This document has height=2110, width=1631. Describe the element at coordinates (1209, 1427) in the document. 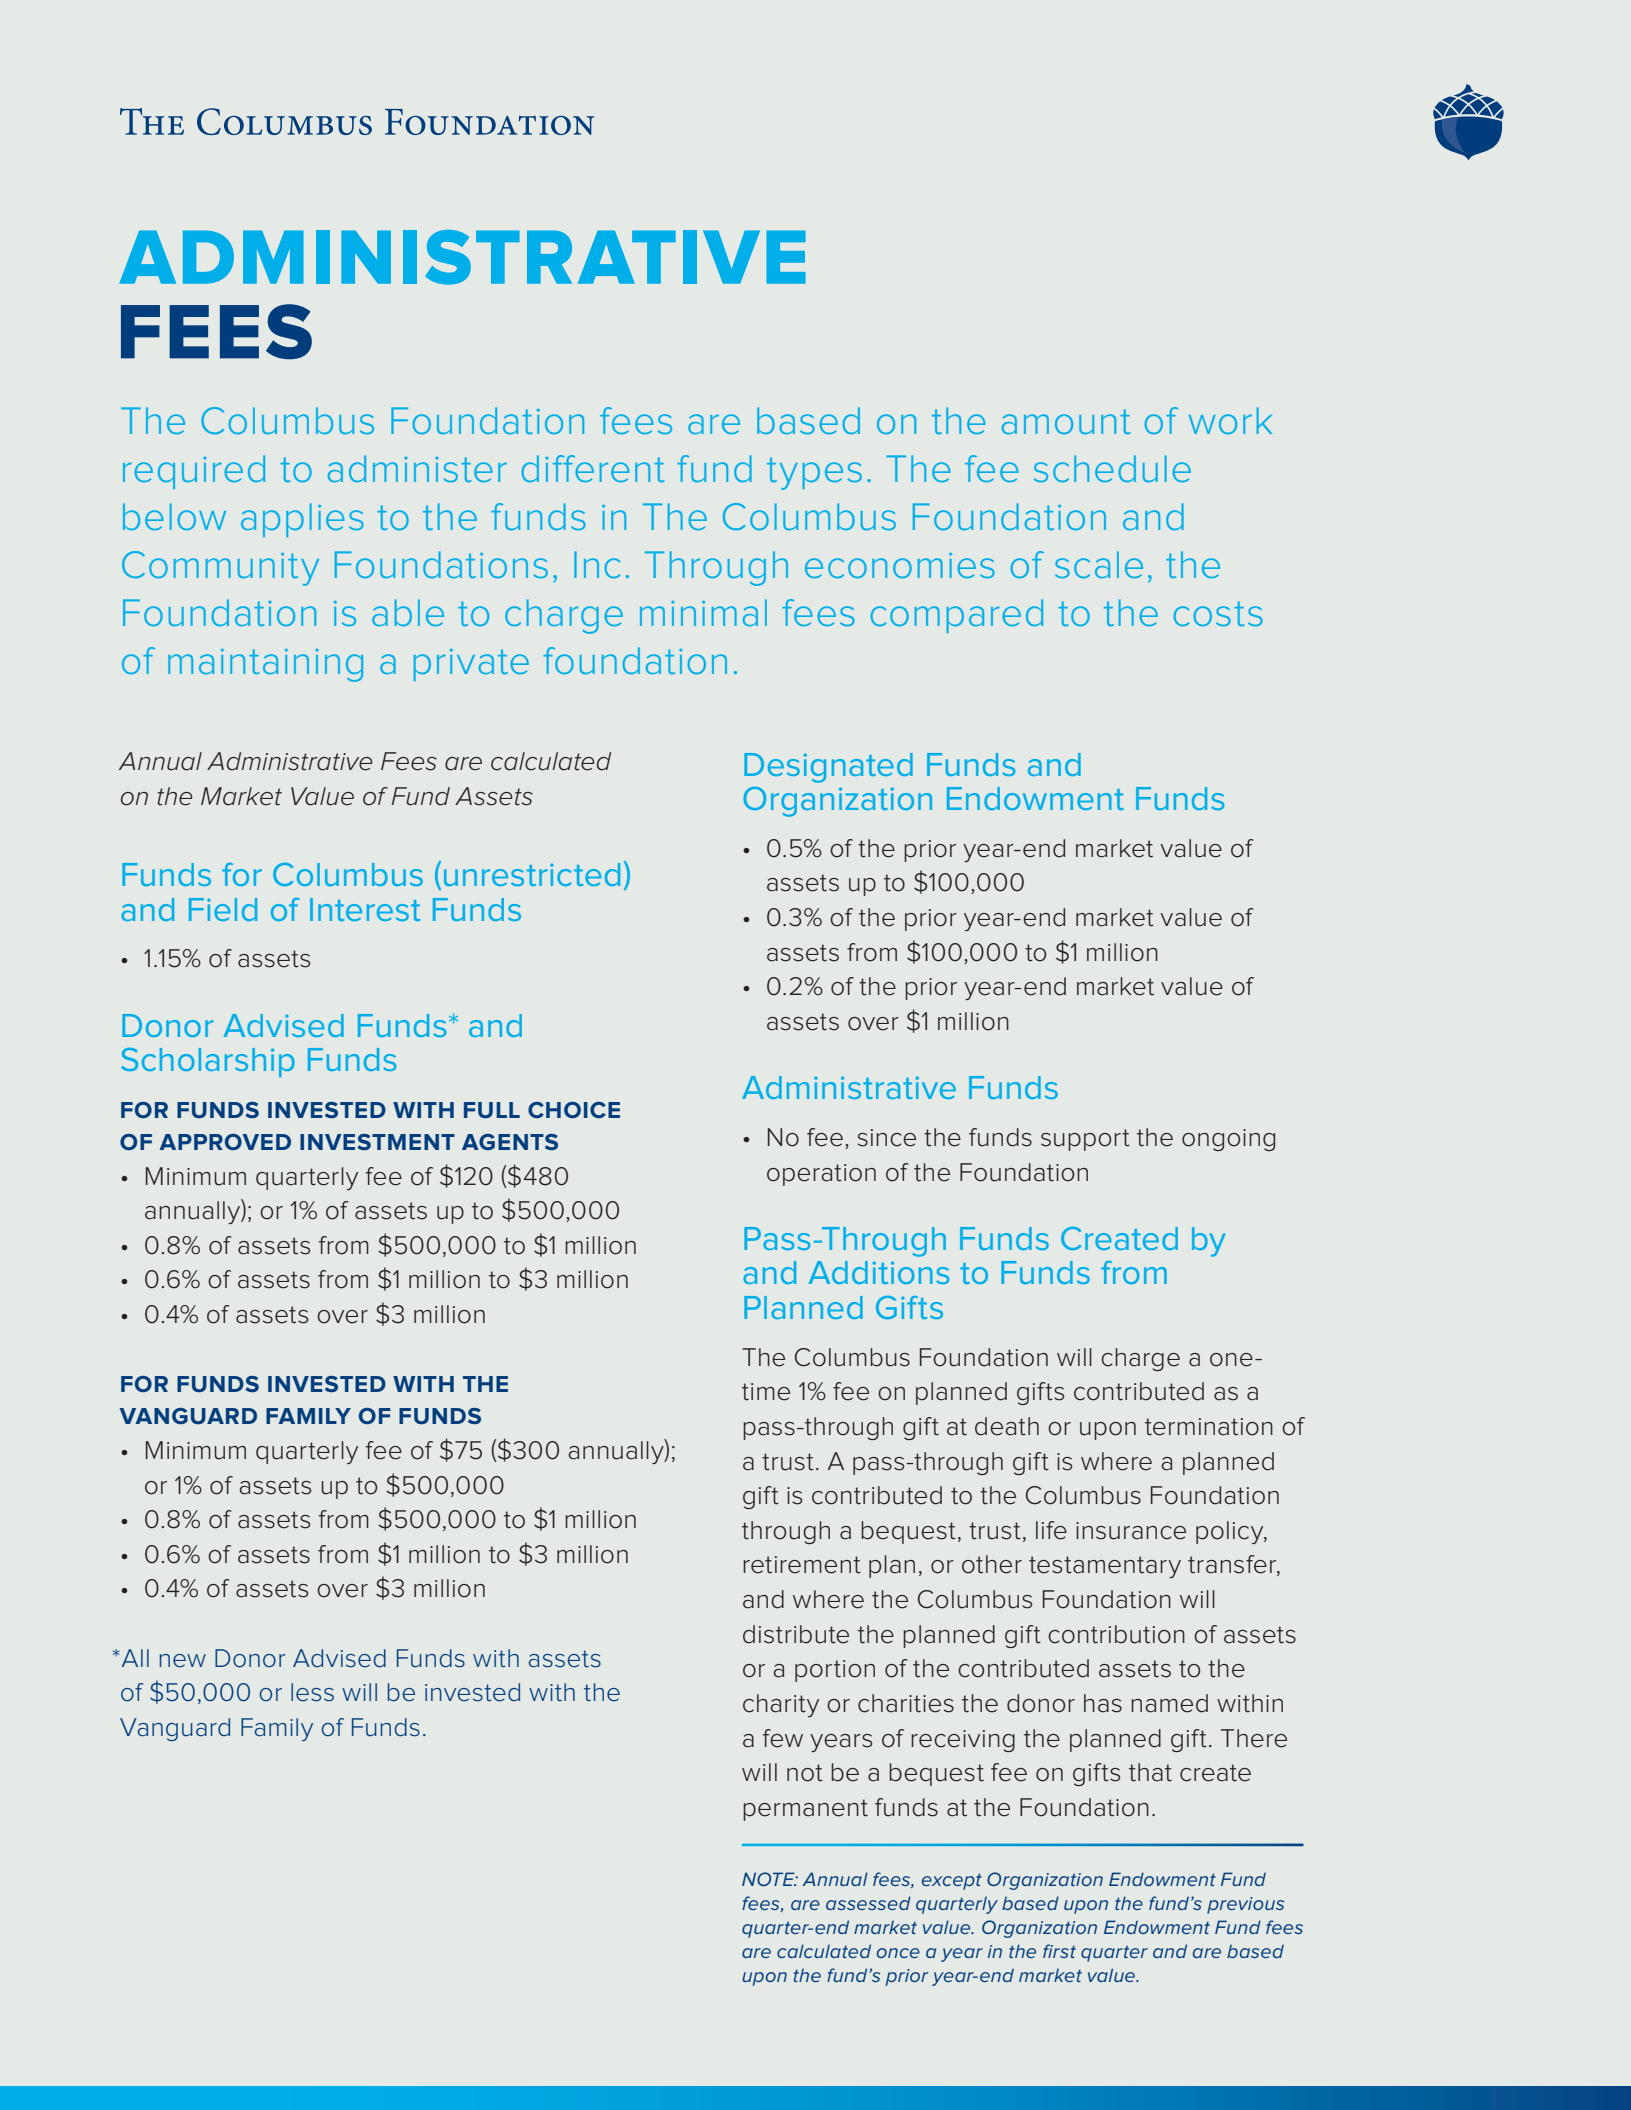

I see `termination` at that location.
